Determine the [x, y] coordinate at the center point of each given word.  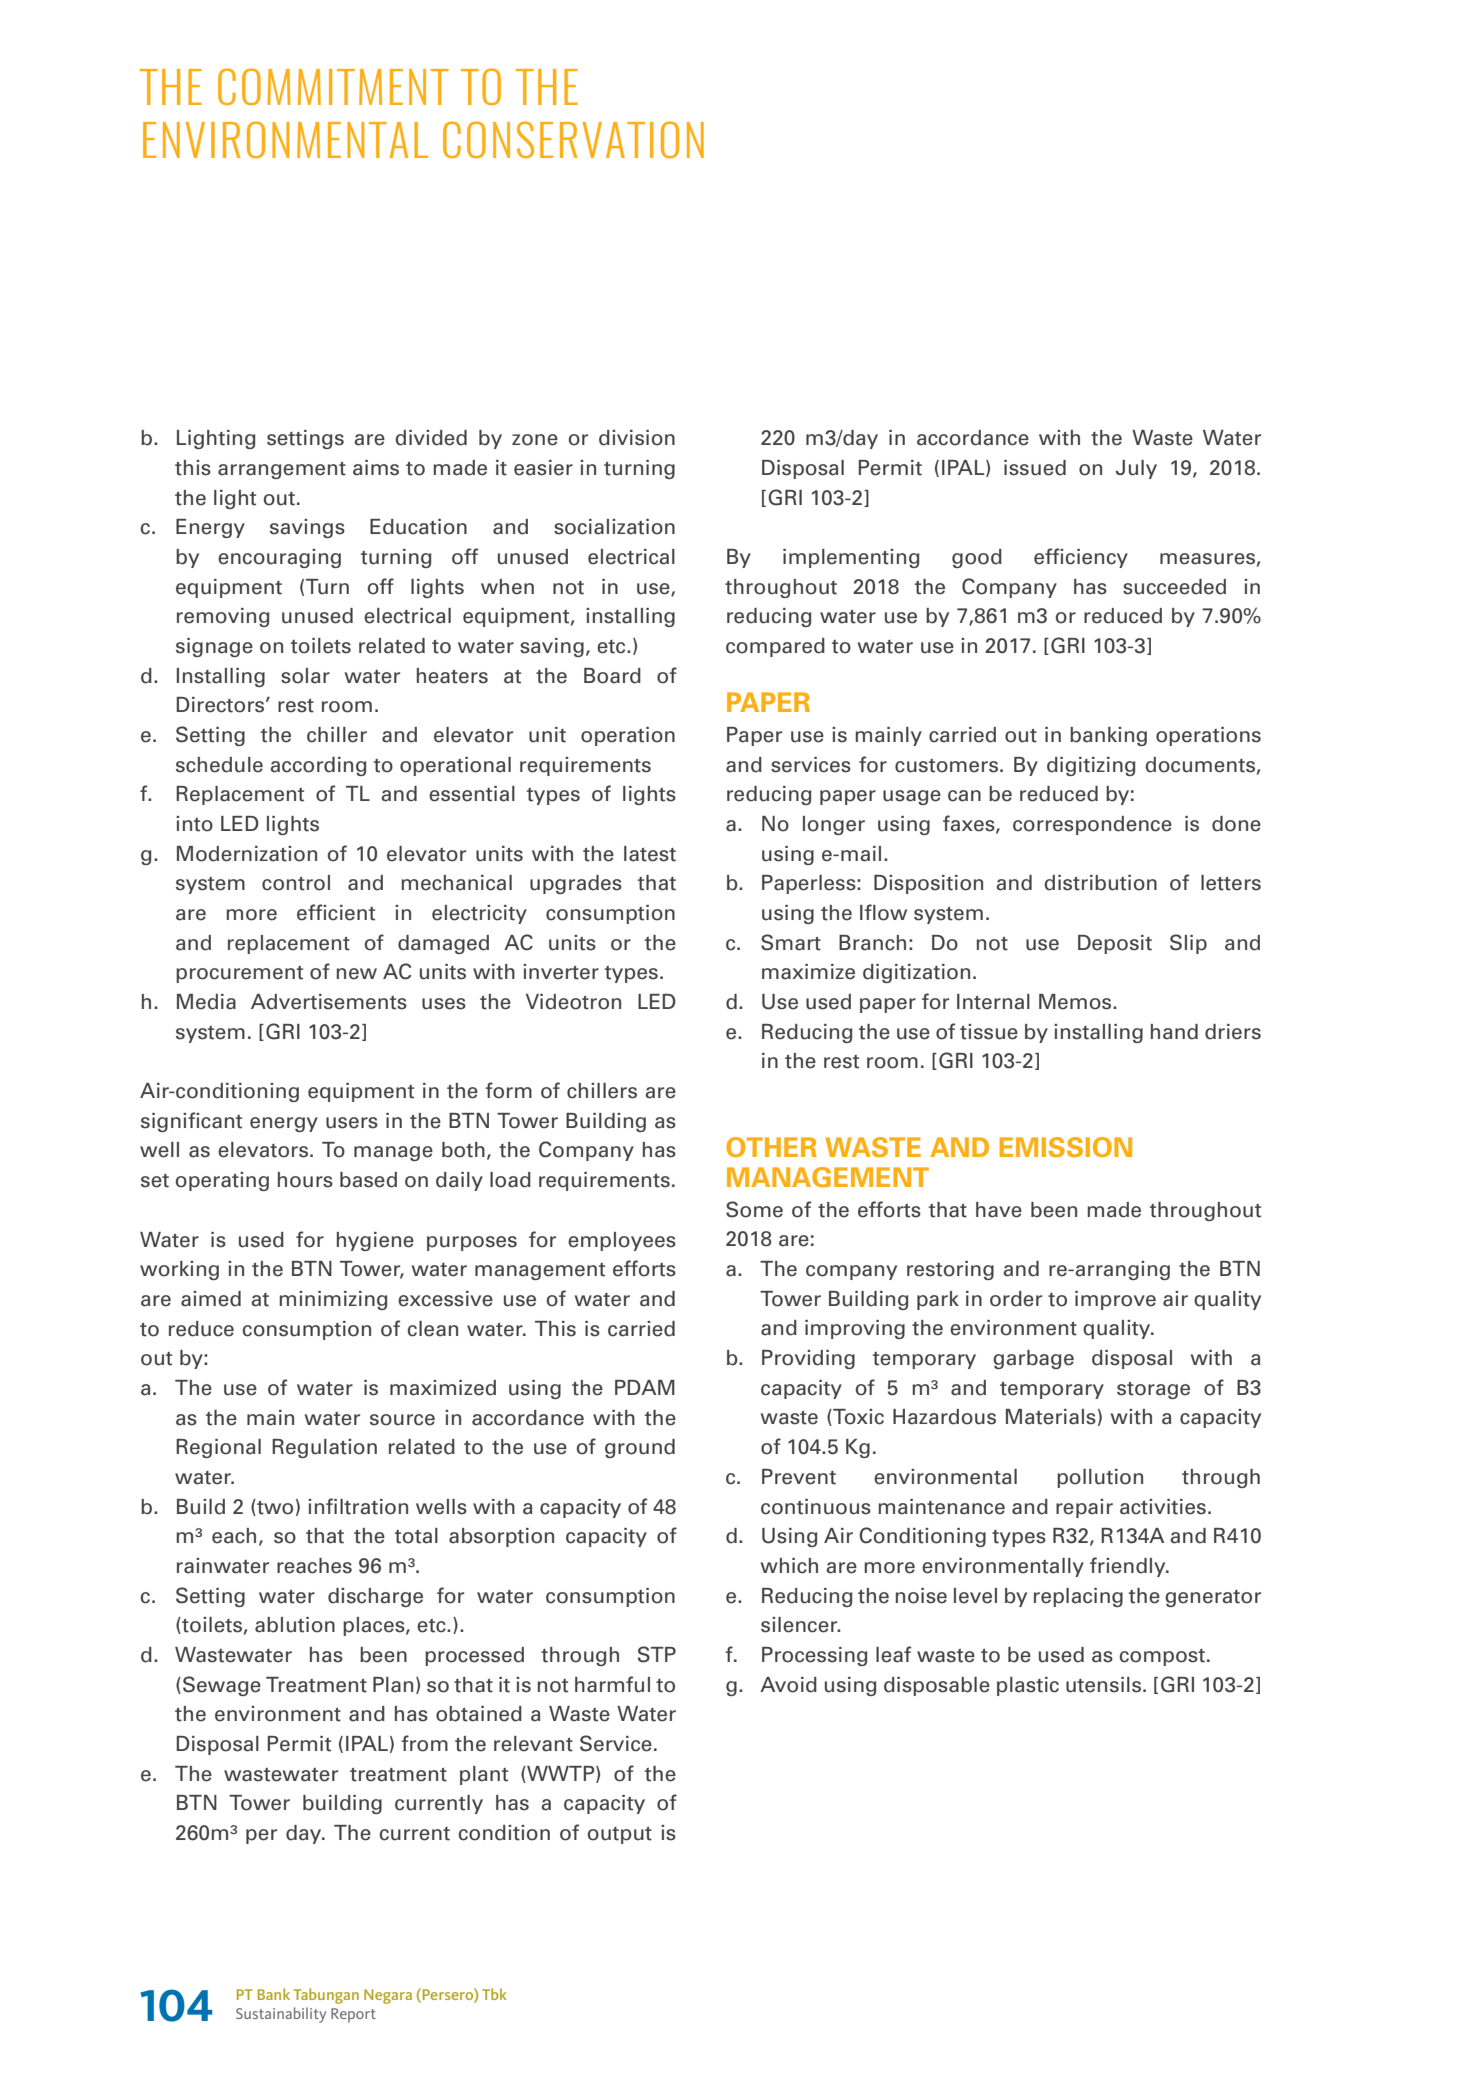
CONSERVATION [573, 139]
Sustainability [281, 2015]
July [1136, 469]
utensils [1103, 1685]
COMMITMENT [333, 86]
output [620, 1835]
